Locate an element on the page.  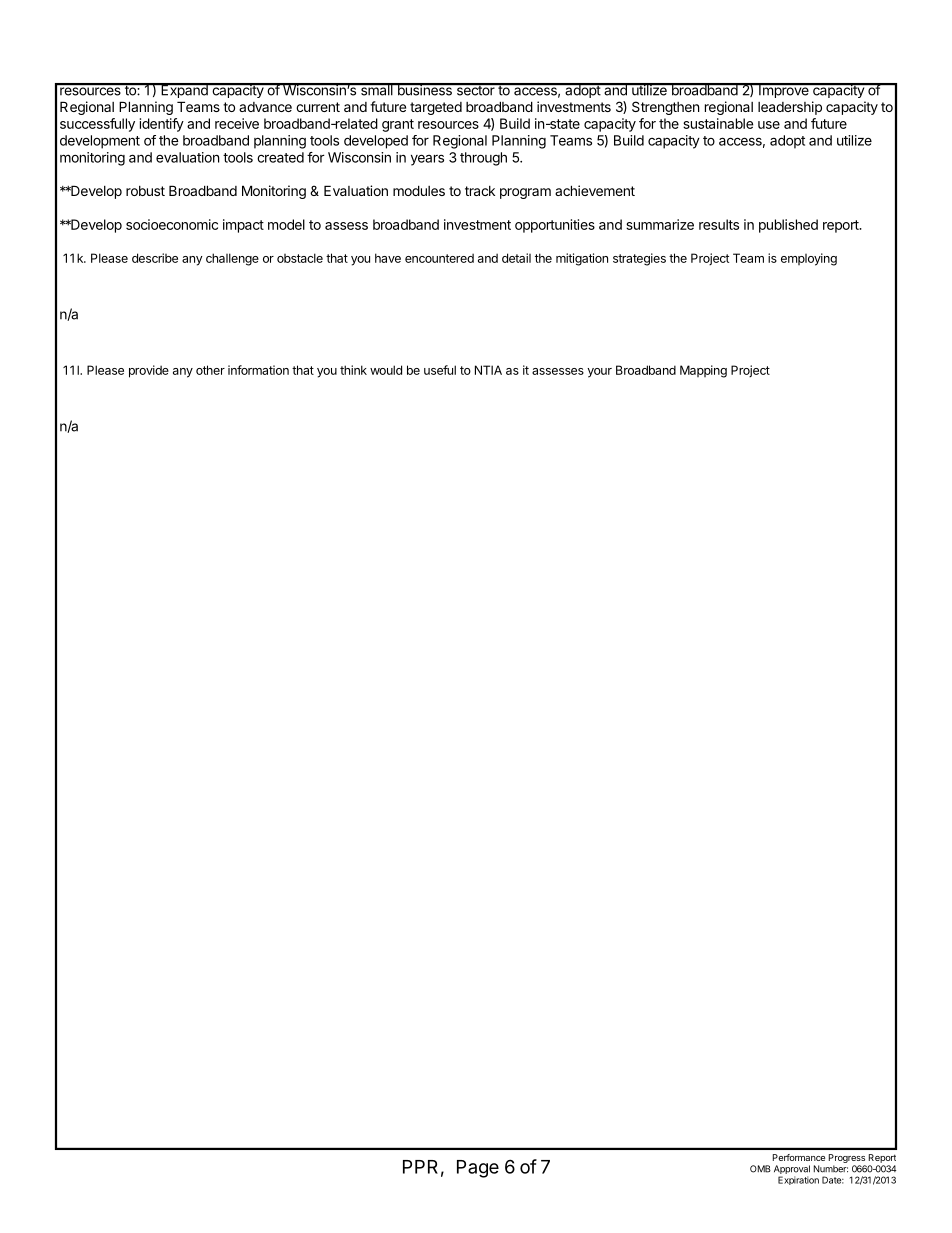
would is located at coordinates (386, 370).
